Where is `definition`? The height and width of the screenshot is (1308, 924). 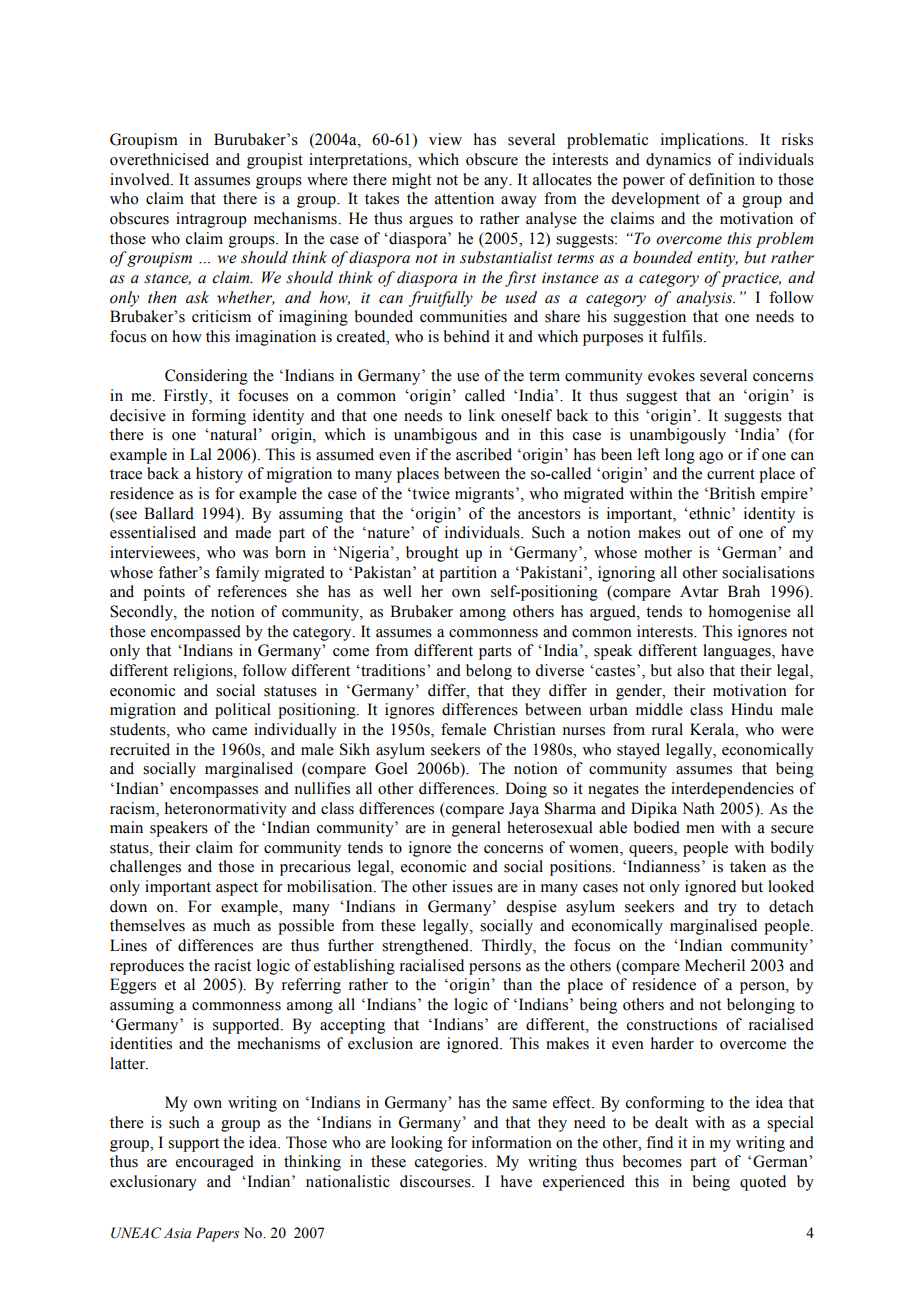
definition is located at coordinates (722, 179).
